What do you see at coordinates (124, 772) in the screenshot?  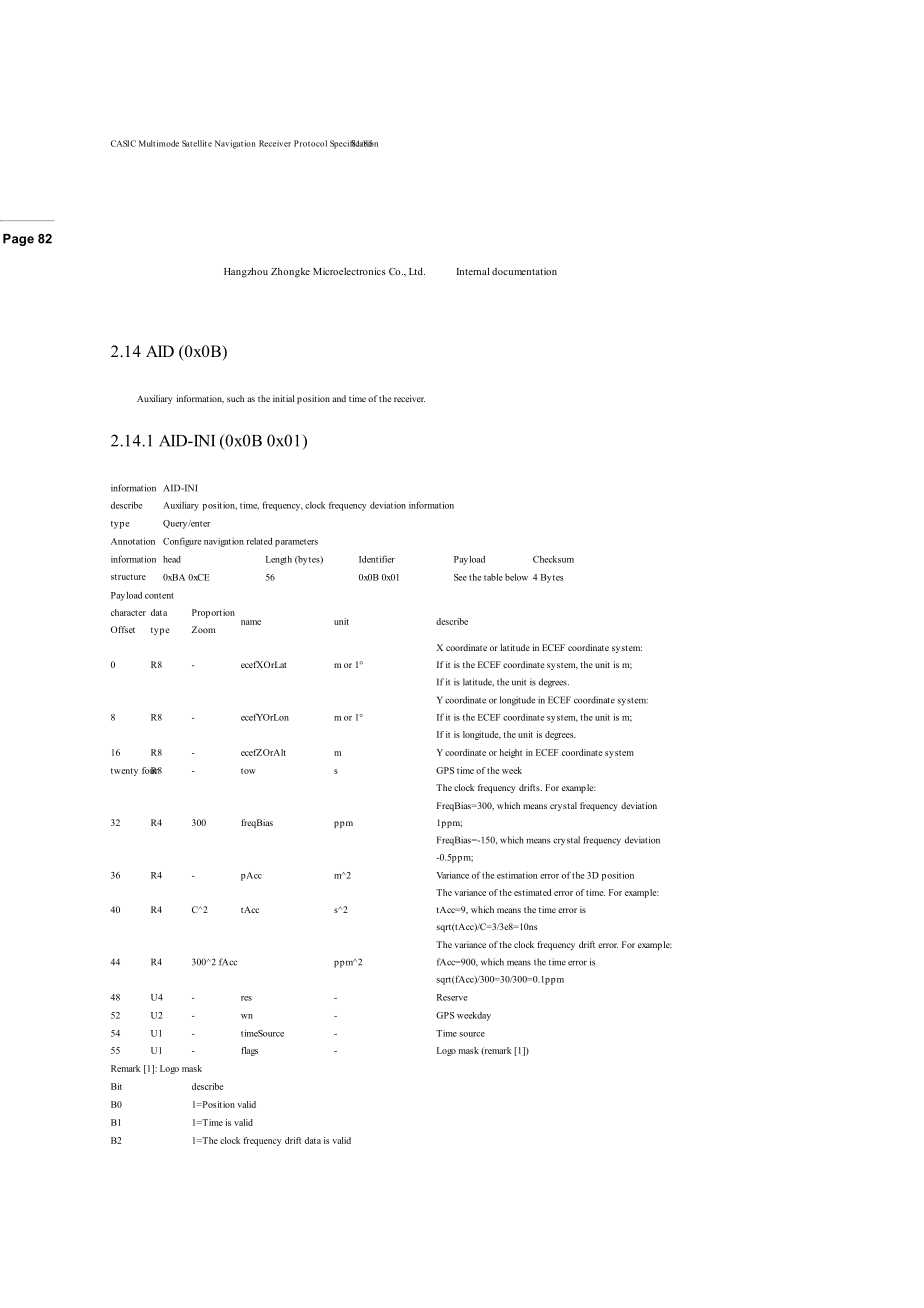 I see `twenty` at bounding box center [124, 772].
